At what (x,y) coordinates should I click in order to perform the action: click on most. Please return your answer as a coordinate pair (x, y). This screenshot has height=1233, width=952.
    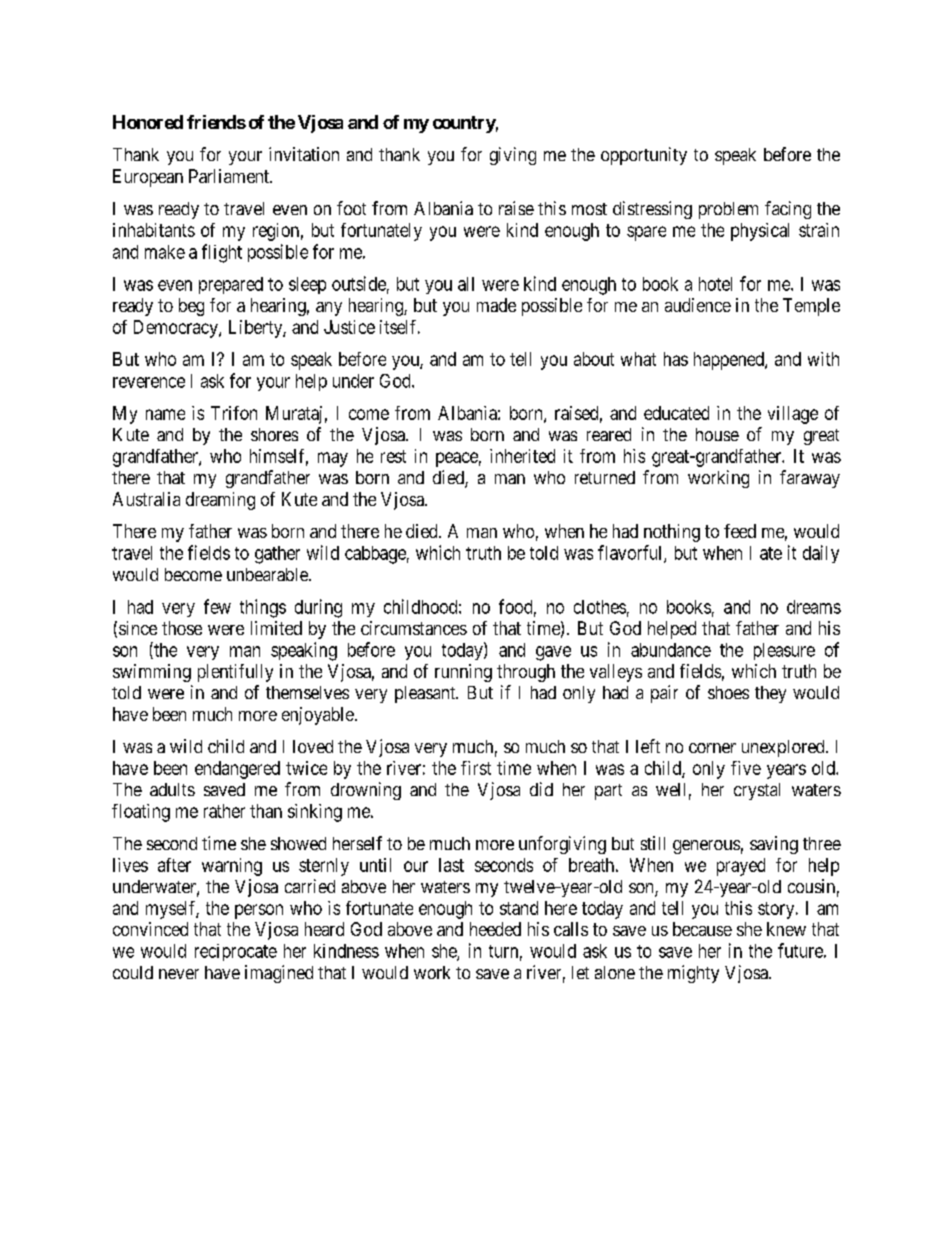
    Looking at the image, I should click on (589, 209).
